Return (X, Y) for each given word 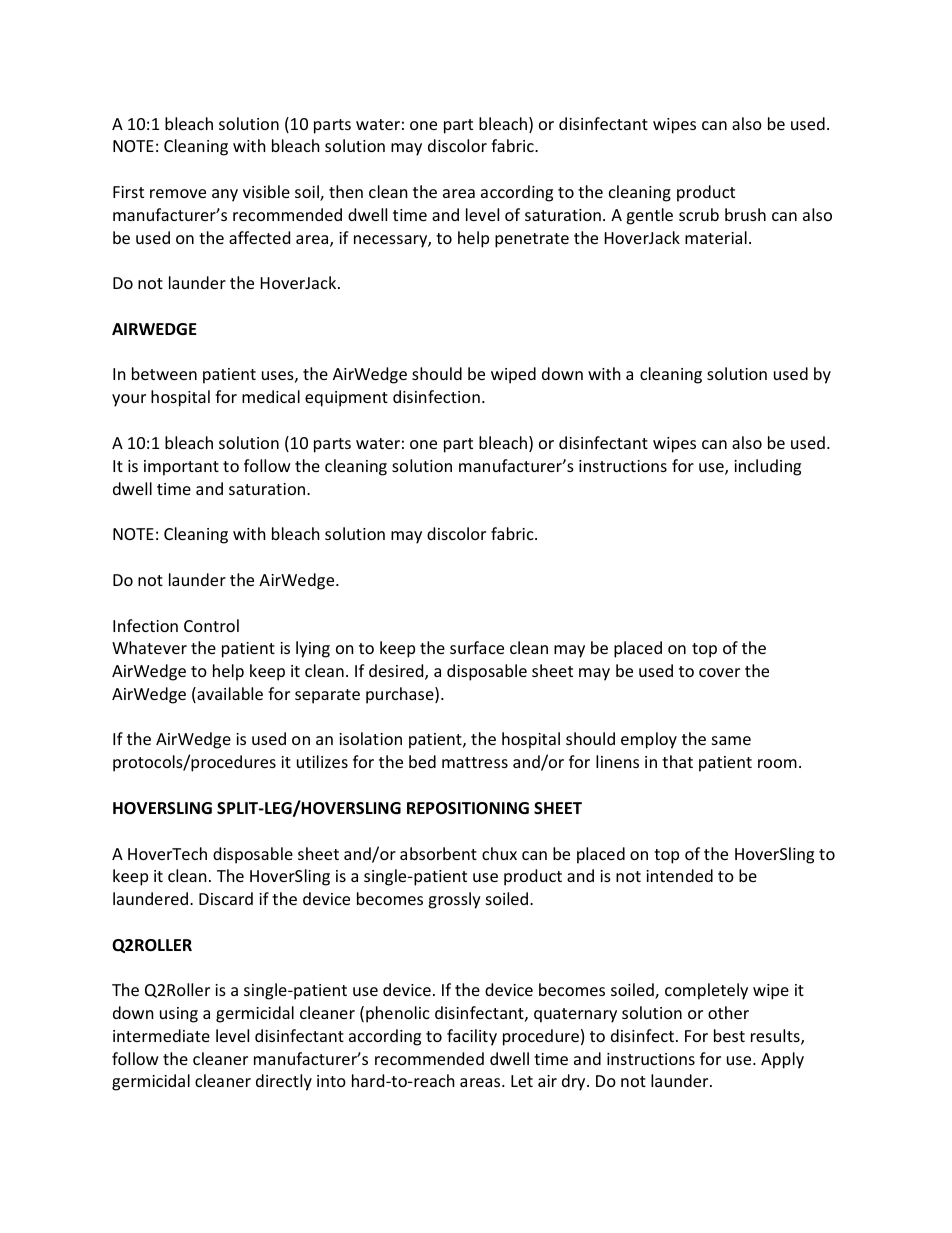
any (225, 195)
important (181, 468)
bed (422, 761)
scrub (699, 214)
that (677, 761)
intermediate (161, 1035)
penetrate (532, 240)
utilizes (322, 761)
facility (472, 1037)
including (767, 467)
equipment (346, 399)
